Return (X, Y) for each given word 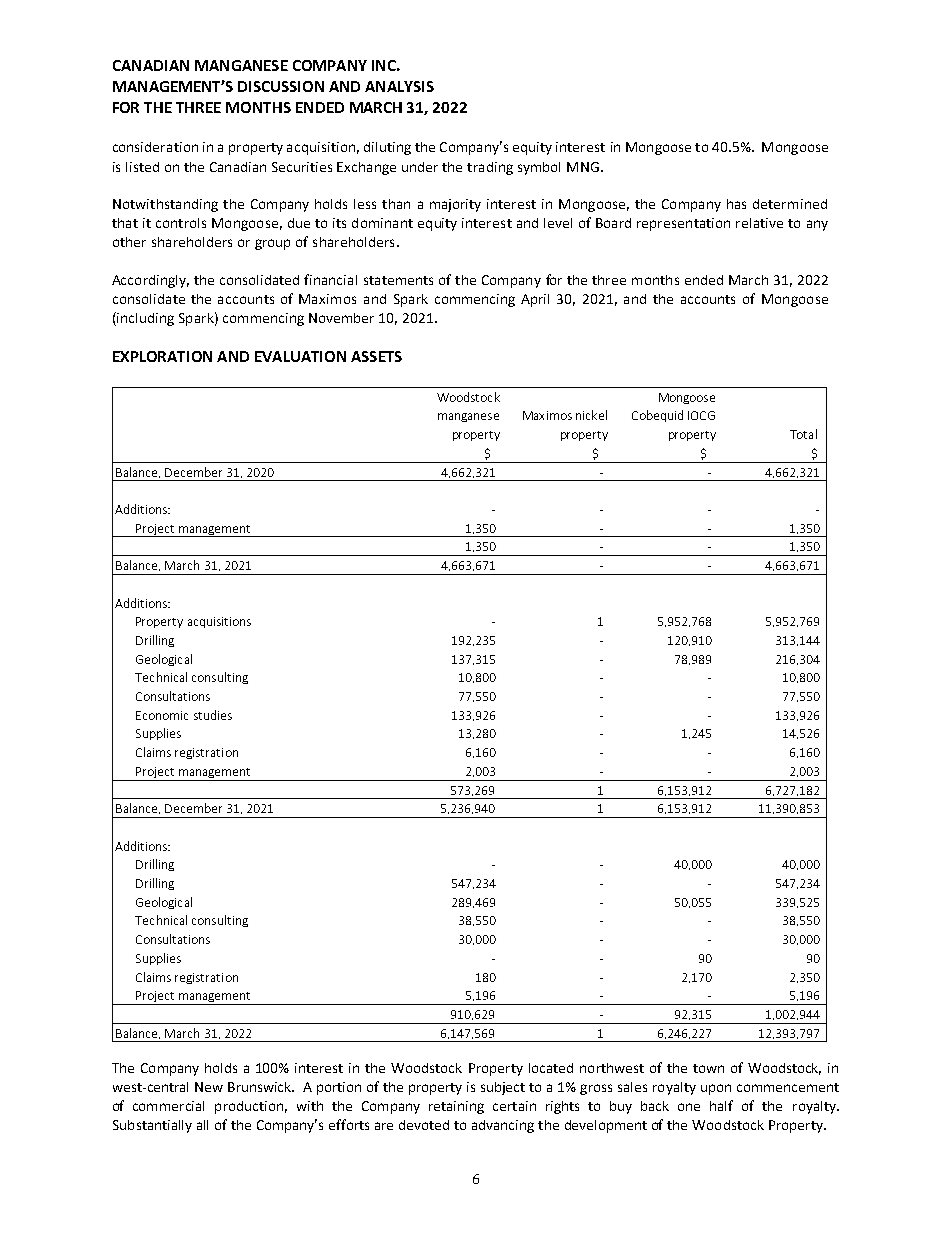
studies (213, 715)
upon (716, 1089)
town (708, 1068)
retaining (456, 1107)
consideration (155, 147)
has (736, 204)
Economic (162, 715)
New (209, 1087)
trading (490, 168)
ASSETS (376, 356)
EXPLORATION (162, 356)
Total (803, 434)
